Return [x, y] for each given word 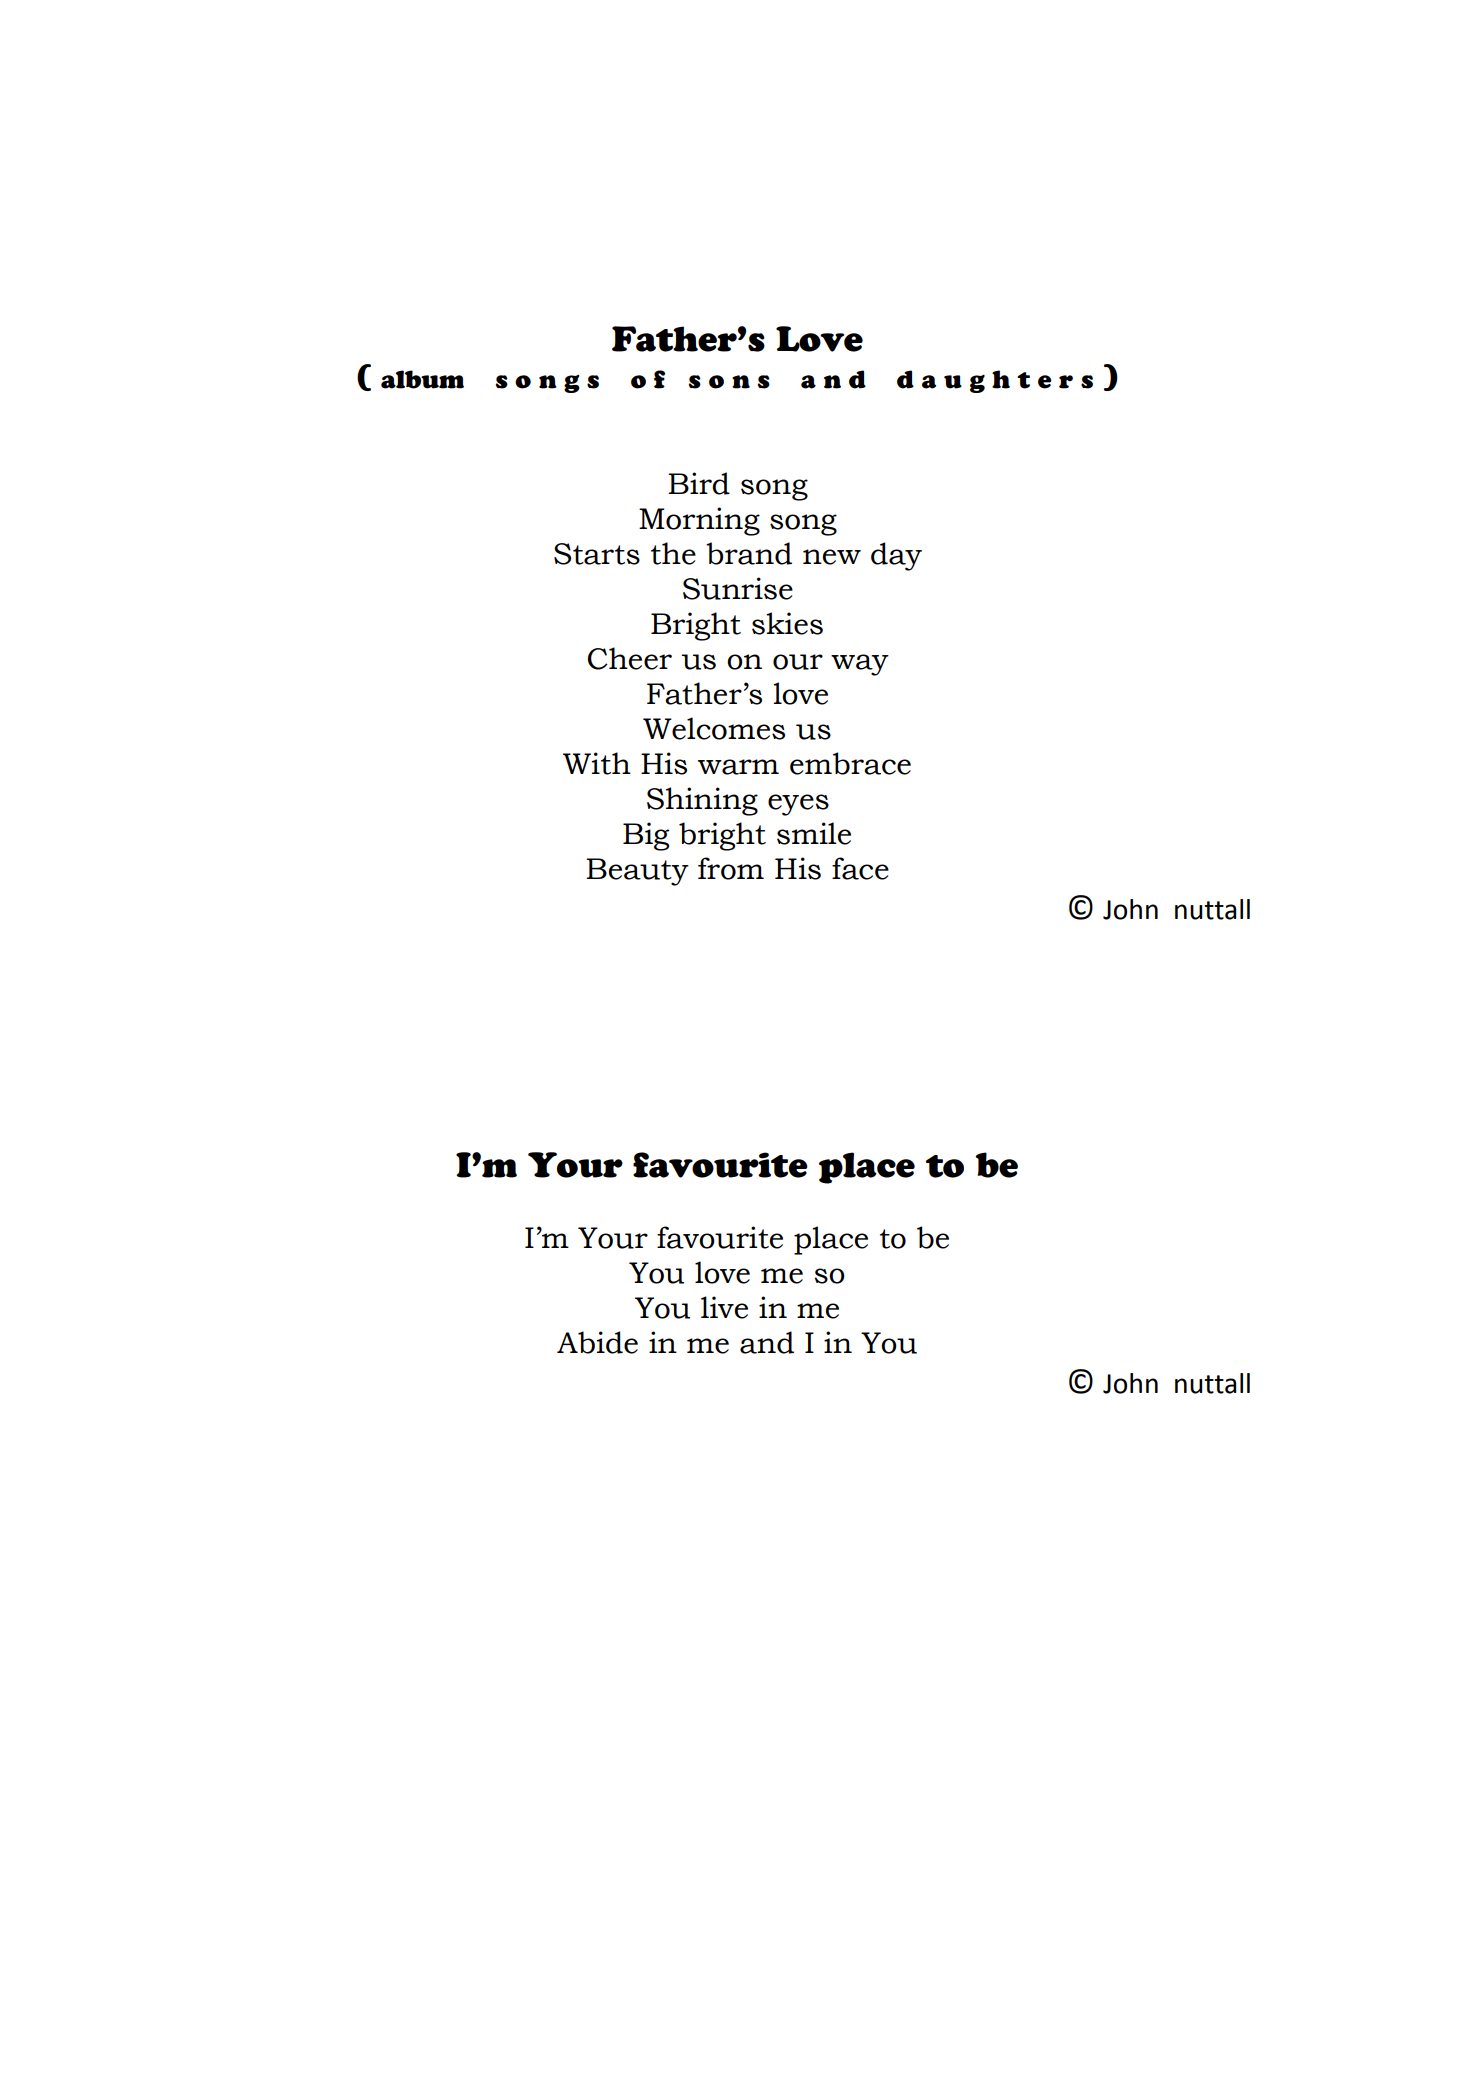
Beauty [637, 872]
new [832, 557]
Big [646, 836]
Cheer [630, 658]
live [724, 1307]
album [422, 379]
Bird [699, 483]
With [597, 763]
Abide [597, 1342]
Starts [597, 554]
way [860, 665]
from [731, 868]
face [860, 868]
